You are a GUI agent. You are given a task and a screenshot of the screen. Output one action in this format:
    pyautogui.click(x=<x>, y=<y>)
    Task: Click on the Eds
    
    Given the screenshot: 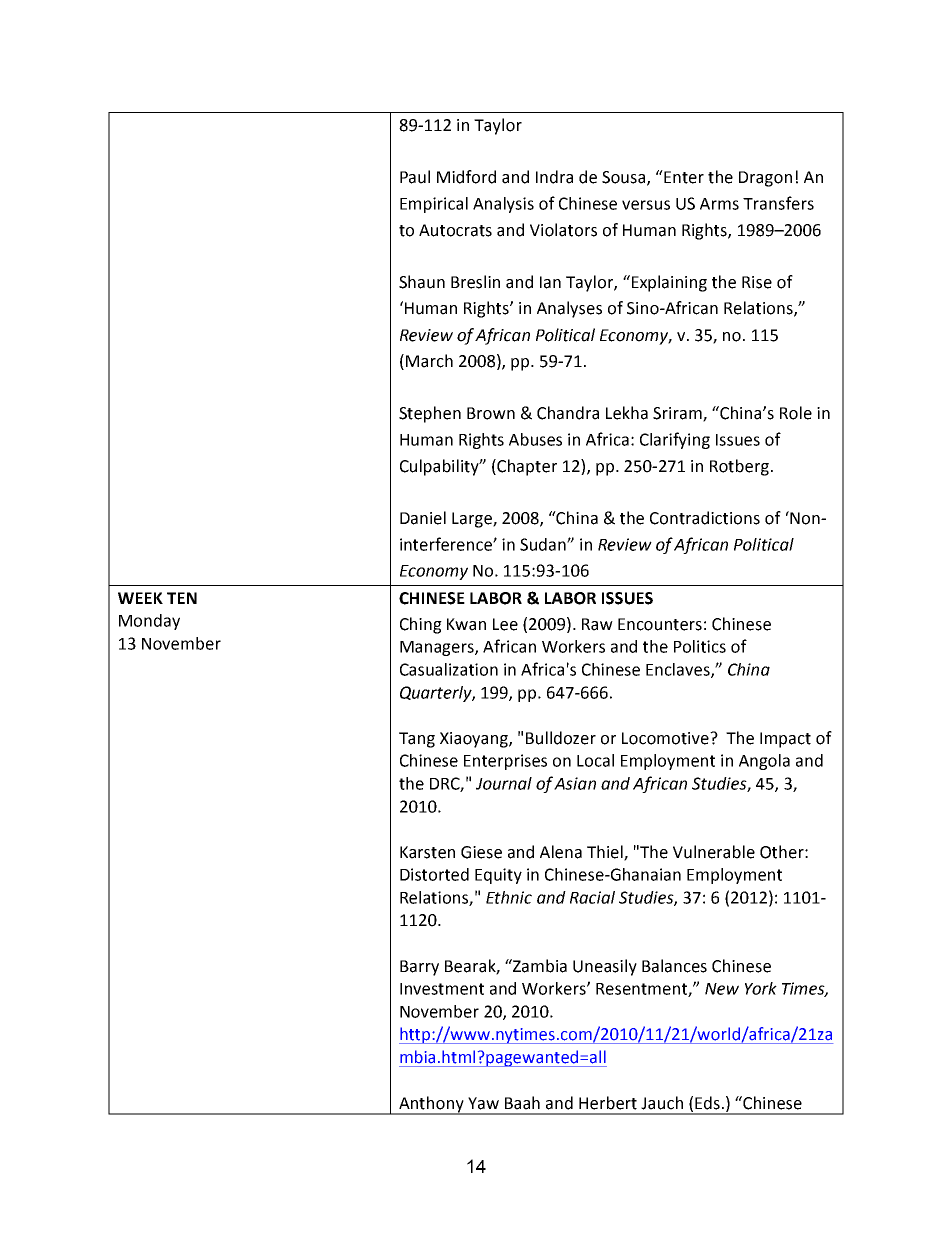 What is the action you would take?
    pyautogui.click(x=707, y=1103)
